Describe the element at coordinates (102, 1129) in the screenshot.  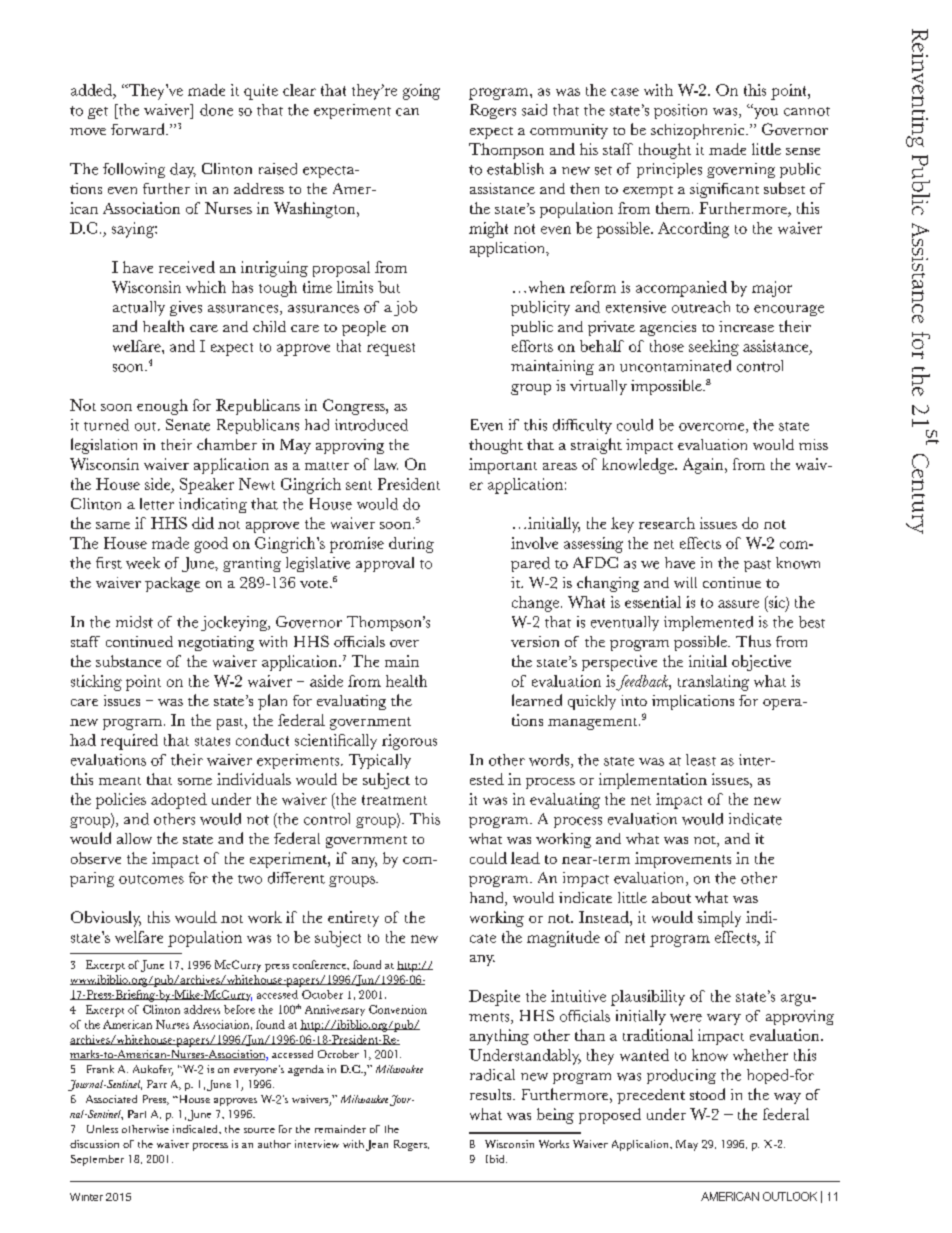
I see `Unless` at that location.
